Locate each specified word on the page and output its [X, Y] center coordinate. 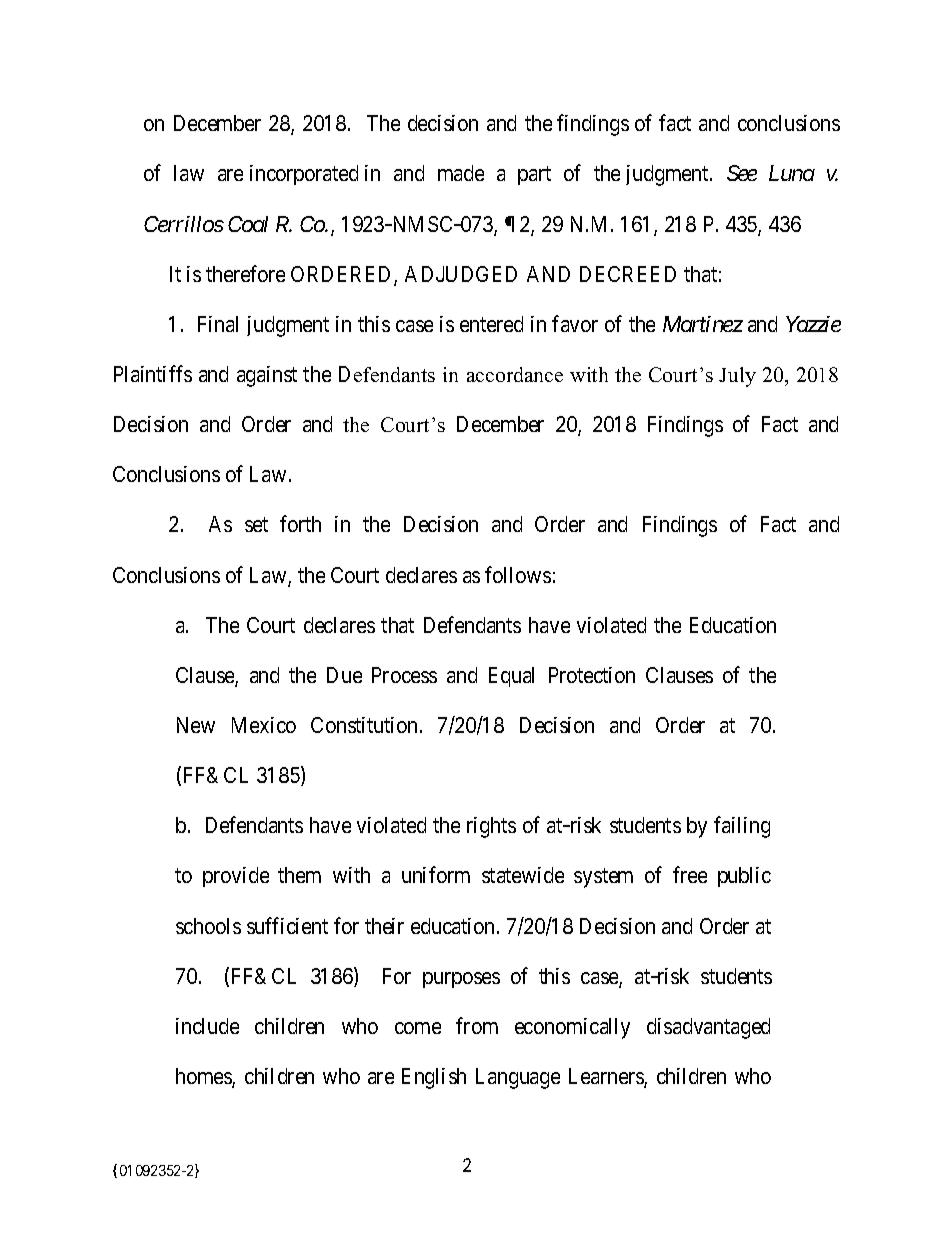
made [461, 173]
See [742, 173]
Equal [511, 677]
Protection [592, 675]
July [737, 377]
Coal [248, 224]
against [267, 376]
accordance [515, 374]
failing [742, 827]
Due [344, 675]
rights [491, 827]
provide [236, 877]
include [207, 1026]
